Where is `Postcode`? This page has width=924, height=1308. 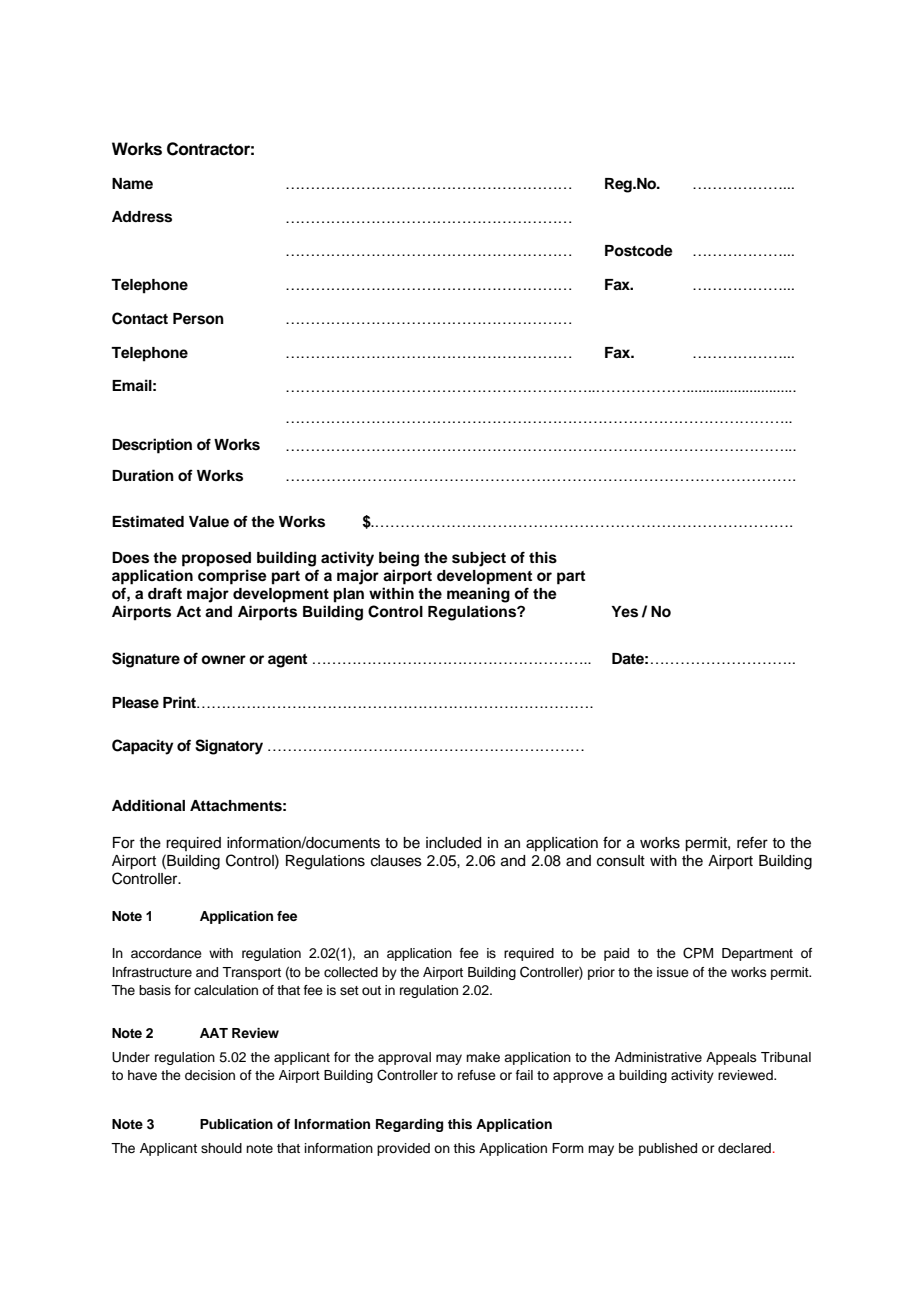 Postcode is located at coordinates (639, 251).
